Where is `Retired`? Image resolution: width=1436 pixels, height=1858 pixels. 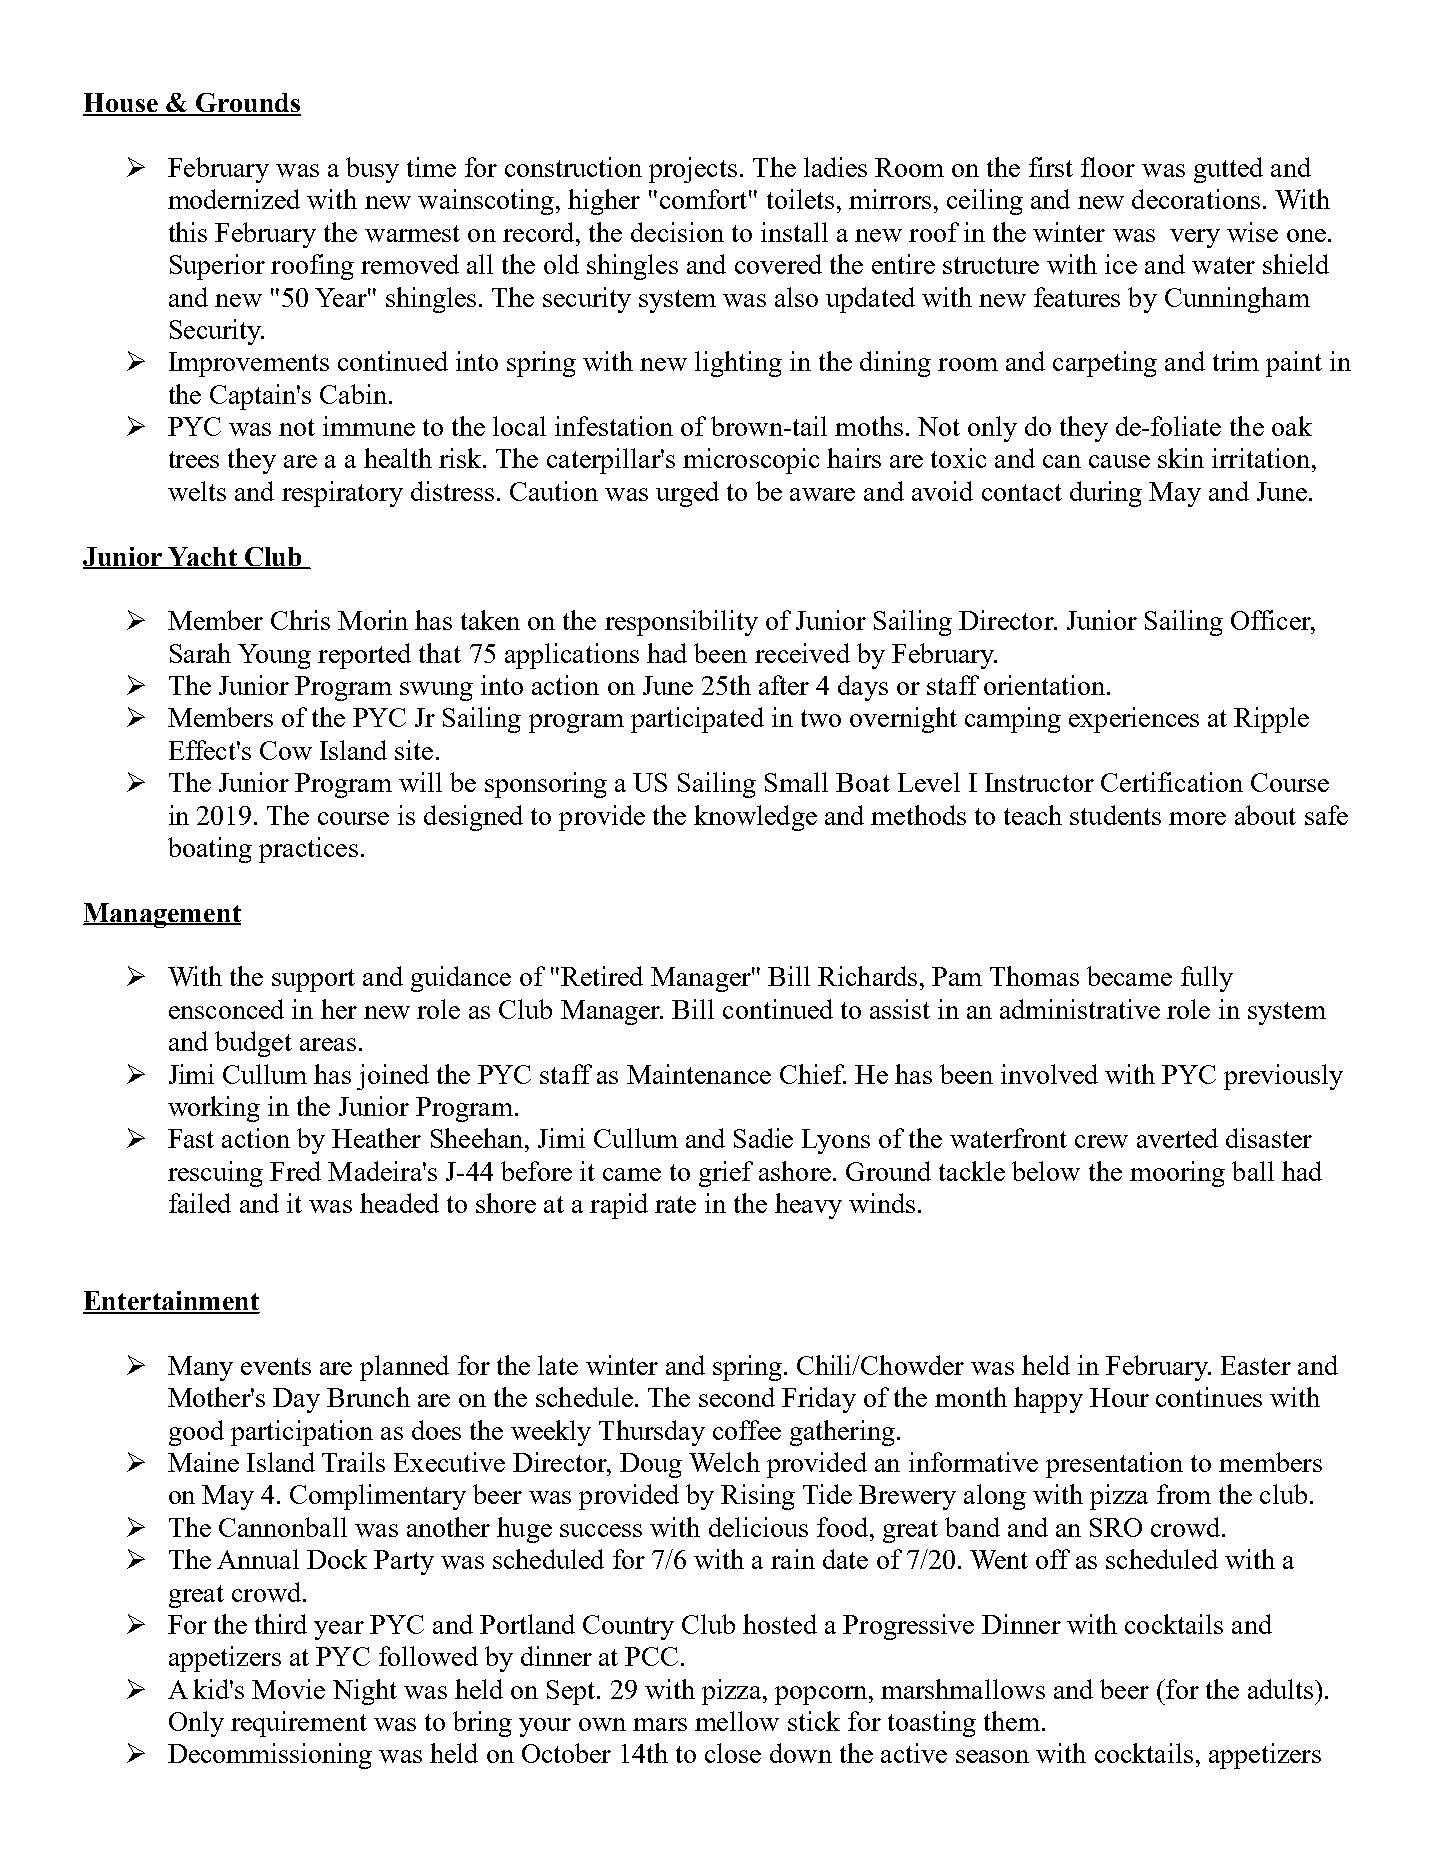
Retired is located at coordinates (602, 976).
